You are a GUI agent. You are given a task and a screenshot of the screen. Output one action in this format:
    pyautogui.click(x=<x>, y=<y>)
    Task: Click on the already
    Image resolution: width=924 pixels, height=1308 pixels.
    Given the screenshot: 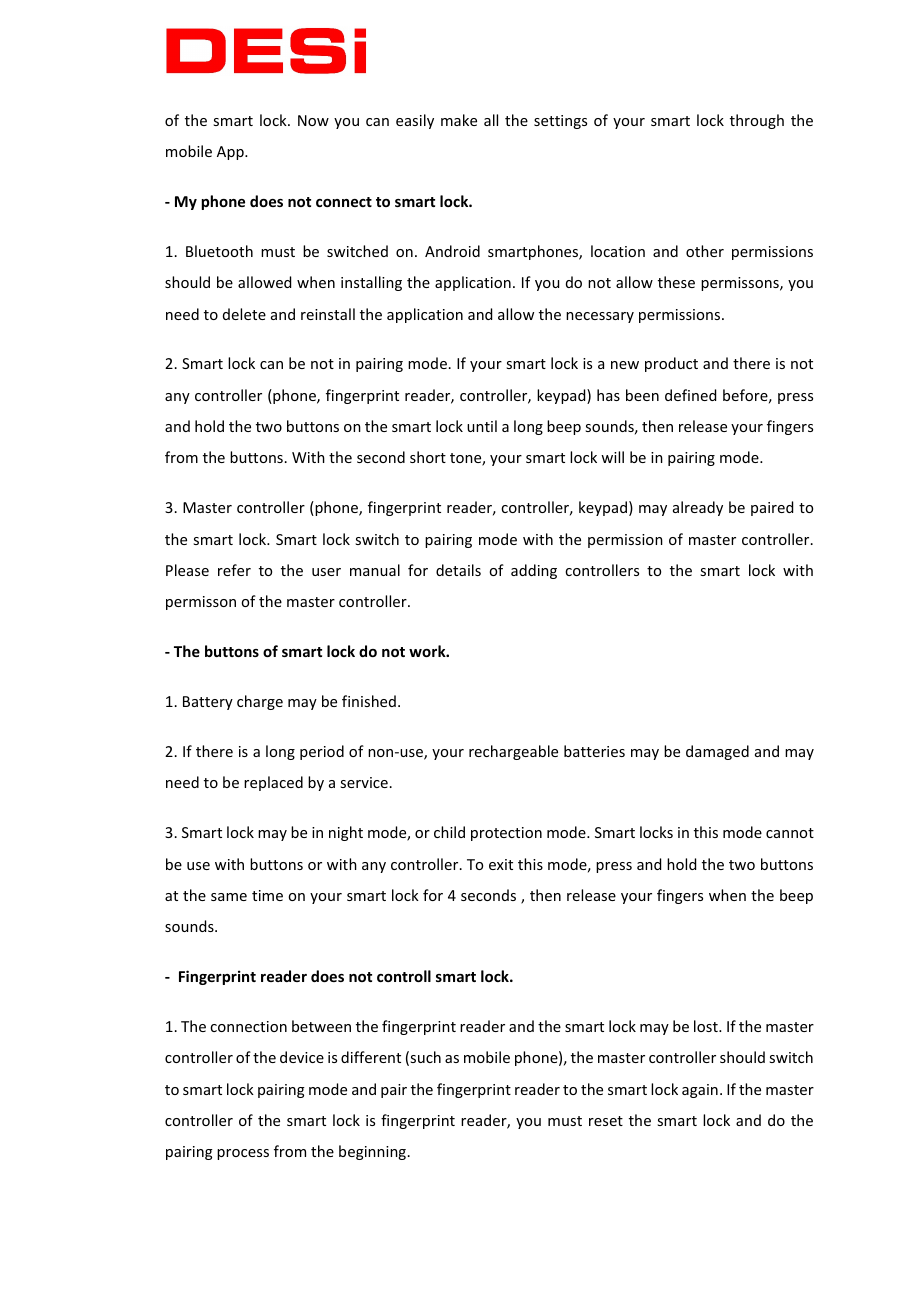 What is the action you would take?
    pyautogui.click(x=698, y=508)
